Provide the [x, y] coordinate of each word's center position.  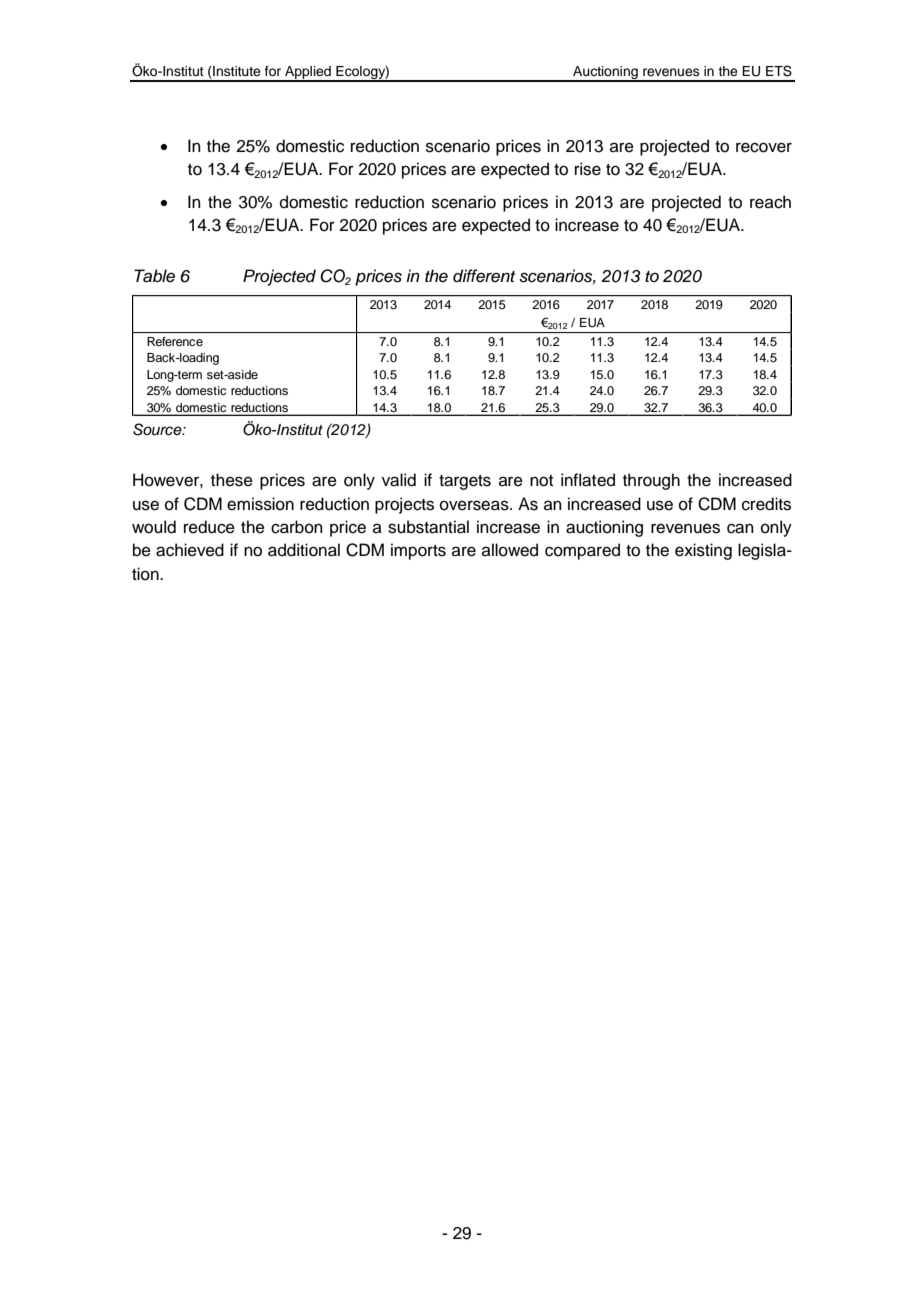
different [484, 276]
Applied [308, 74]
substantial [428, 527]
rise [588, 169]
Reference [175, 341]
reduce [209, 527]
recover [764, 147]
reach [770, 202]
